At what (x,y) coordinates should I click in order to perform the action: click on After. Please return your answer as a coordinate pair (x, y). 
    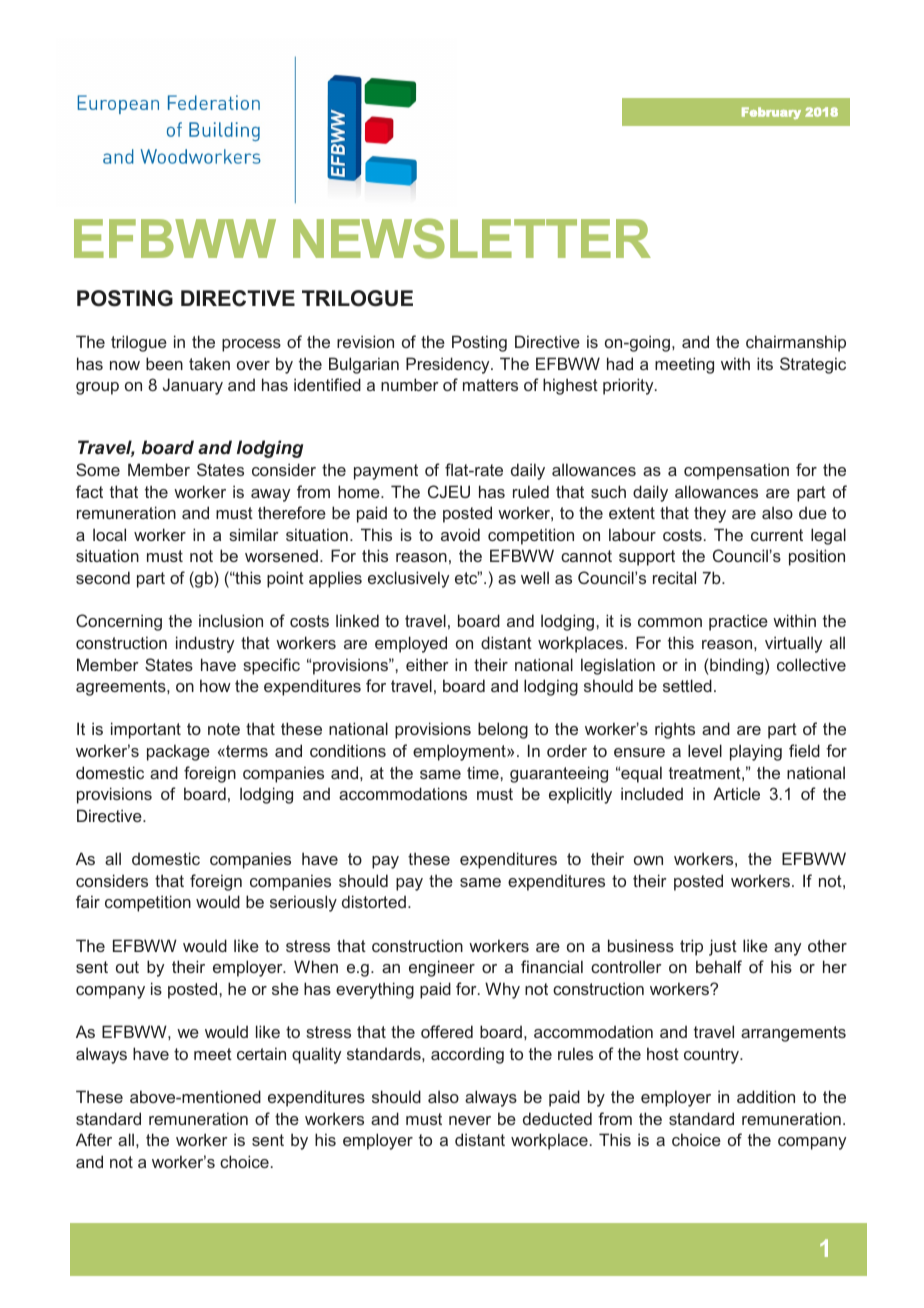
    Looking at the image, I should click on (94, 1139).
